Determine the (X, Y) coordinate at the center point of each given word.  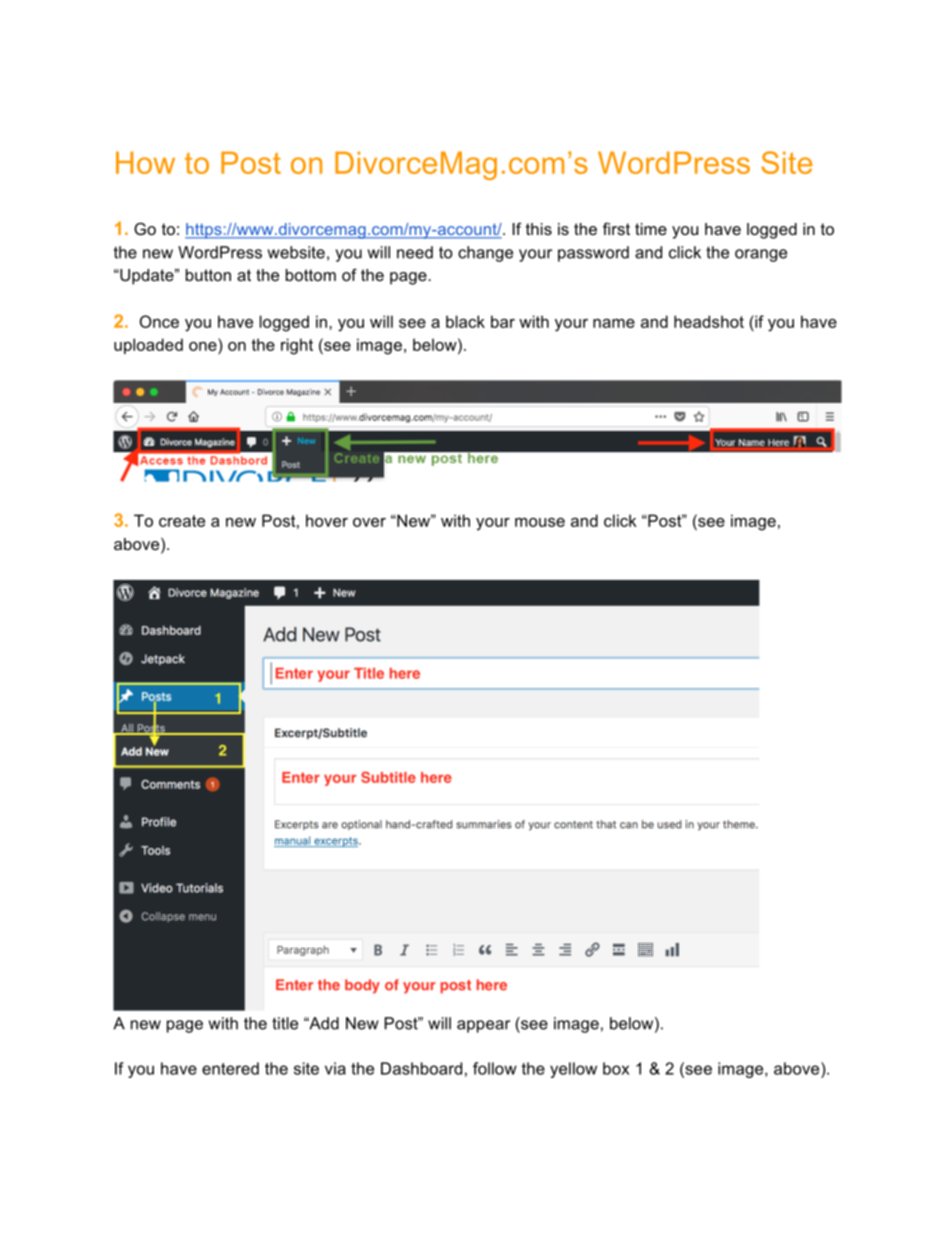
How (145, 162)
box (616, 1068)
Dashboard (421, 1068)
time (651, 229)
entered (230, 1068)
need (415, 252)
